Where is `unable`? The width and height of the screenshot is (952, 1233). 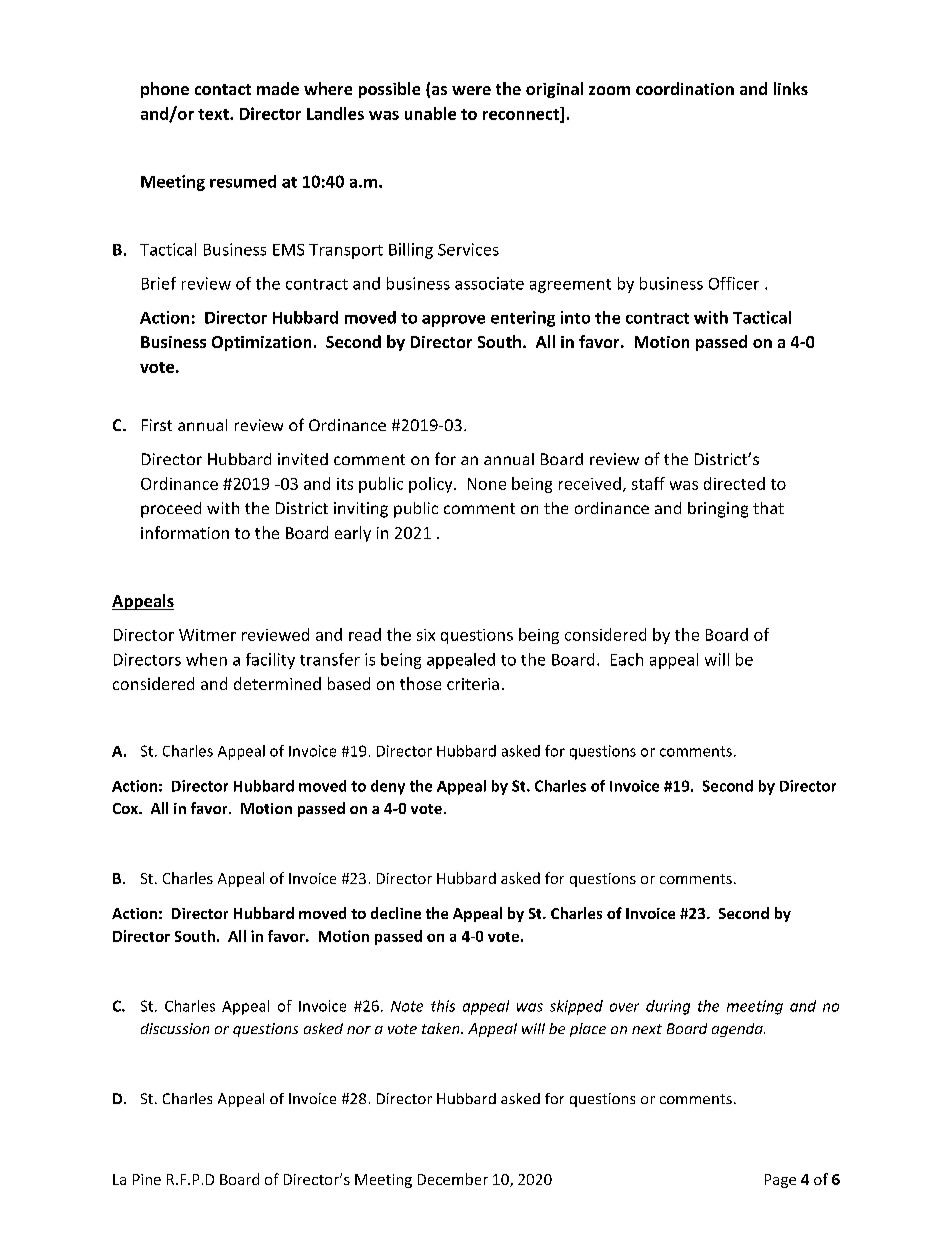 unable is located at coordinates (430, 113).
